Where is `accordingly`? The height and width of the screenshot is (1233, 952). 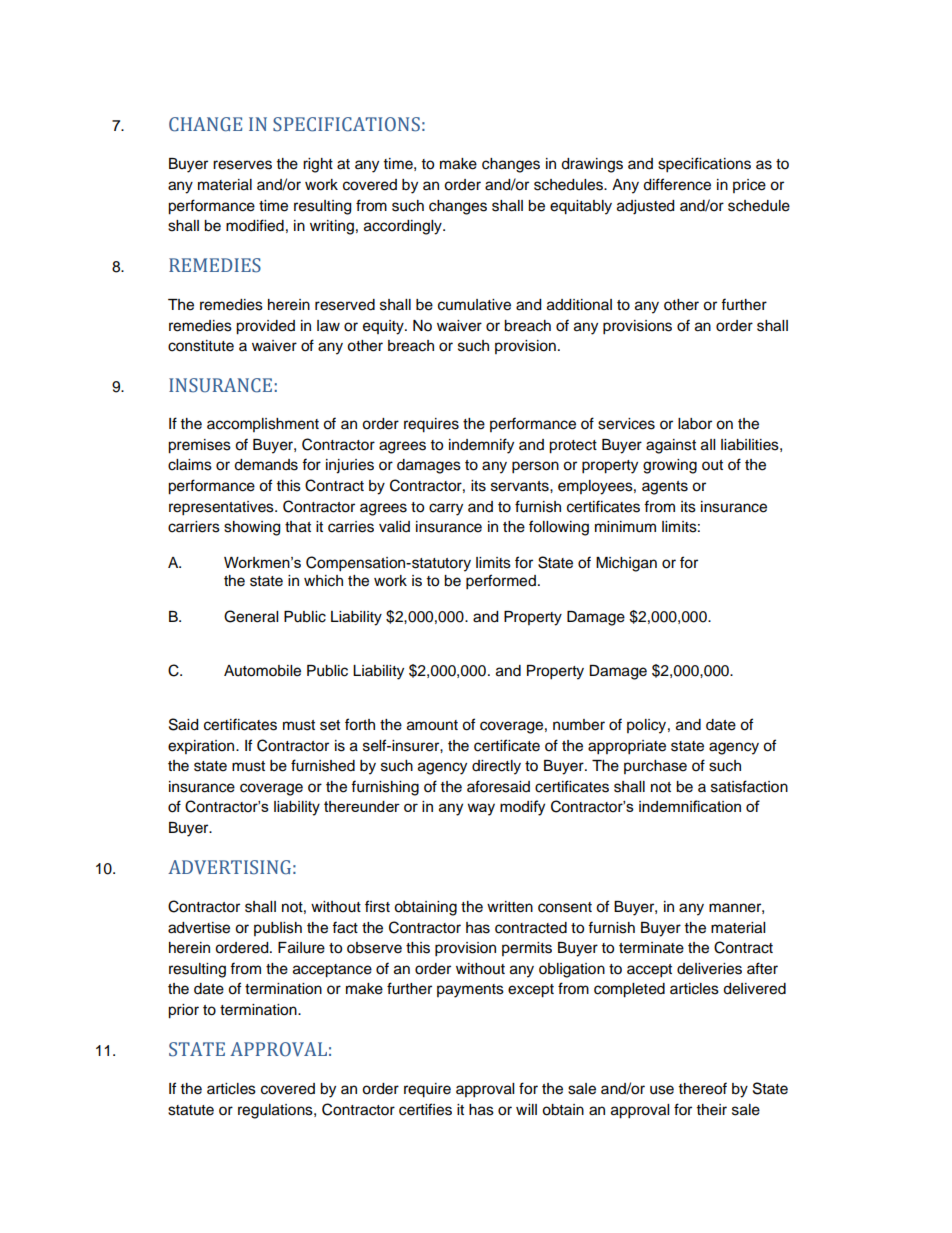
accordingly is located at coordinates (404, 227).
